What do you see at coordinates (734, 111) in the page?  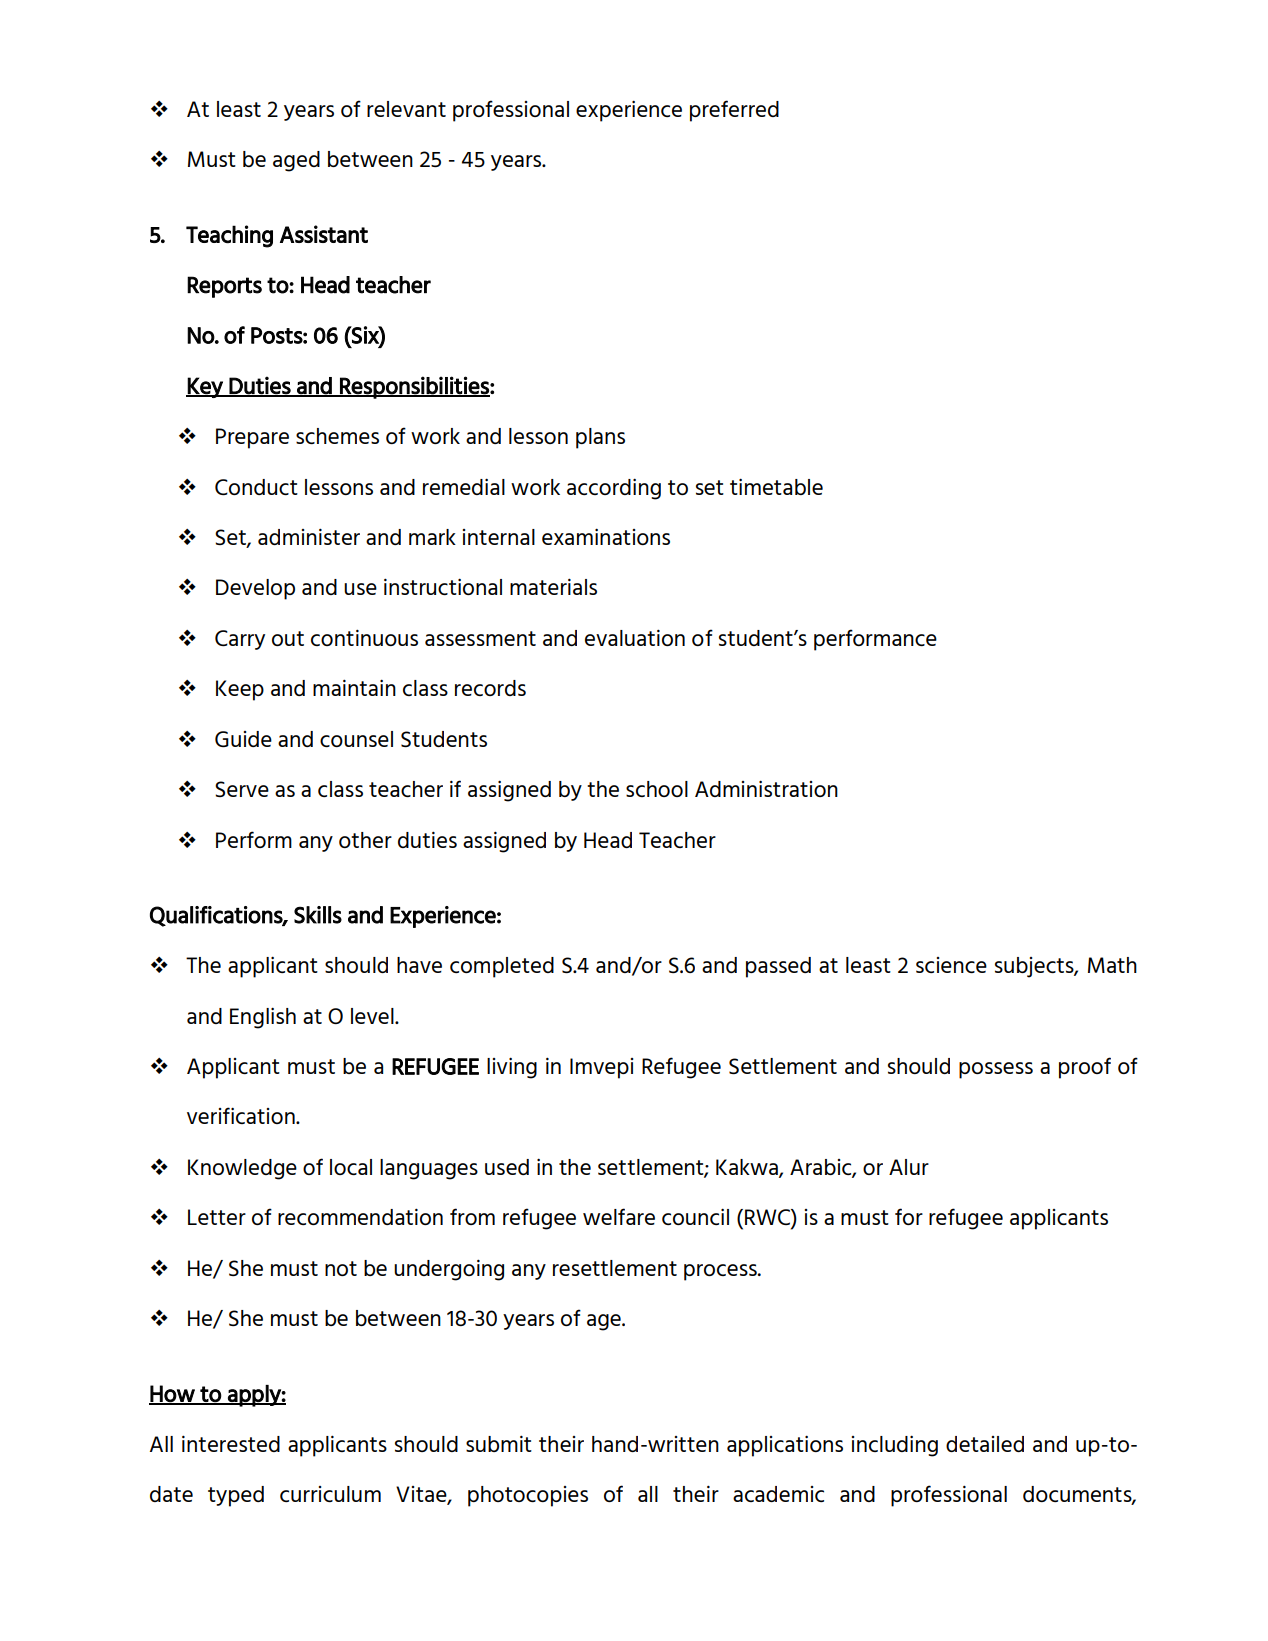 I see `preferred` at bounding box center [734, 111].
